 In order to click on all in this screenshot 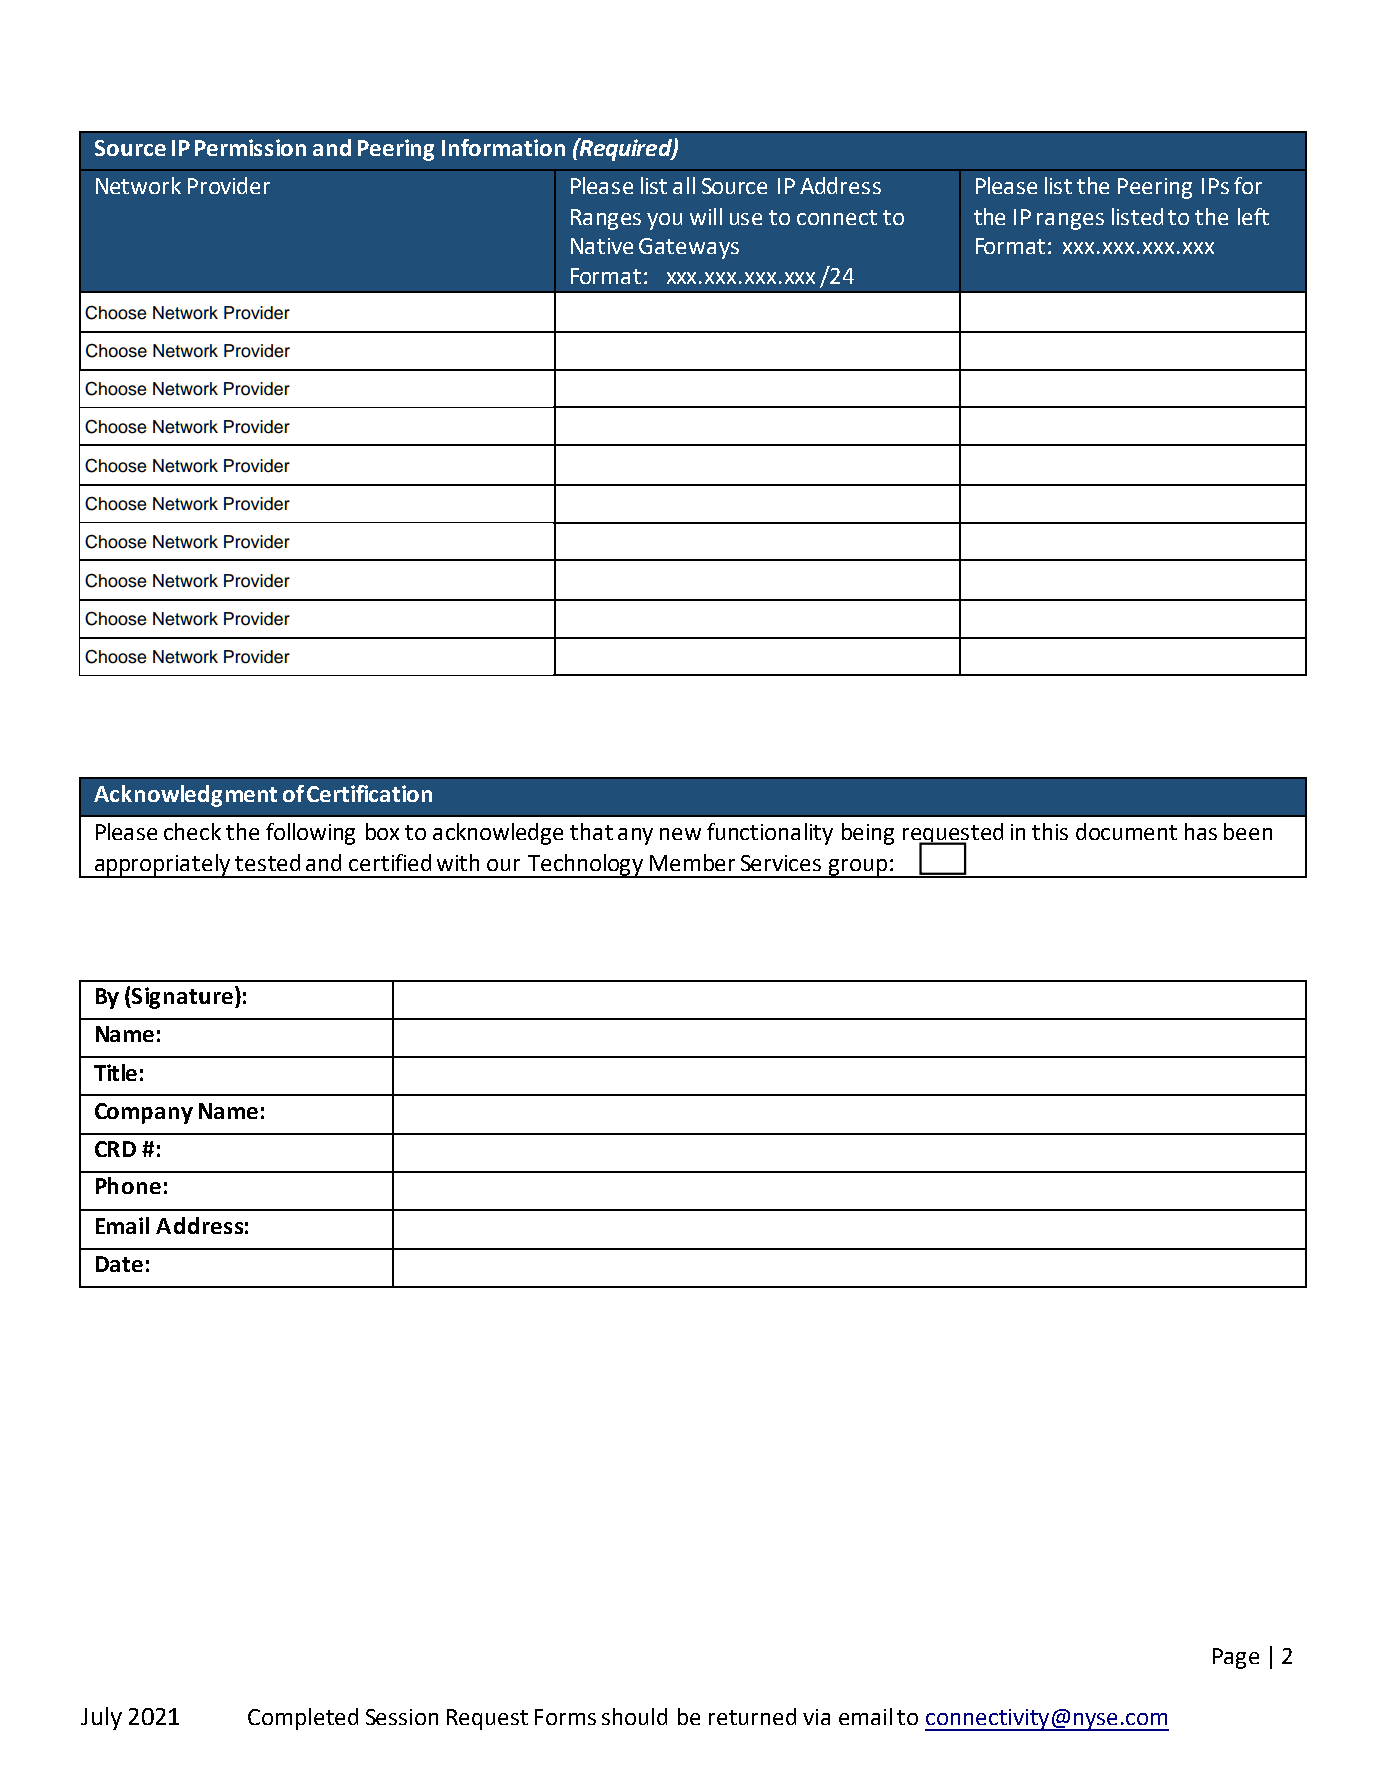, I will do `click(684, 185)`.
